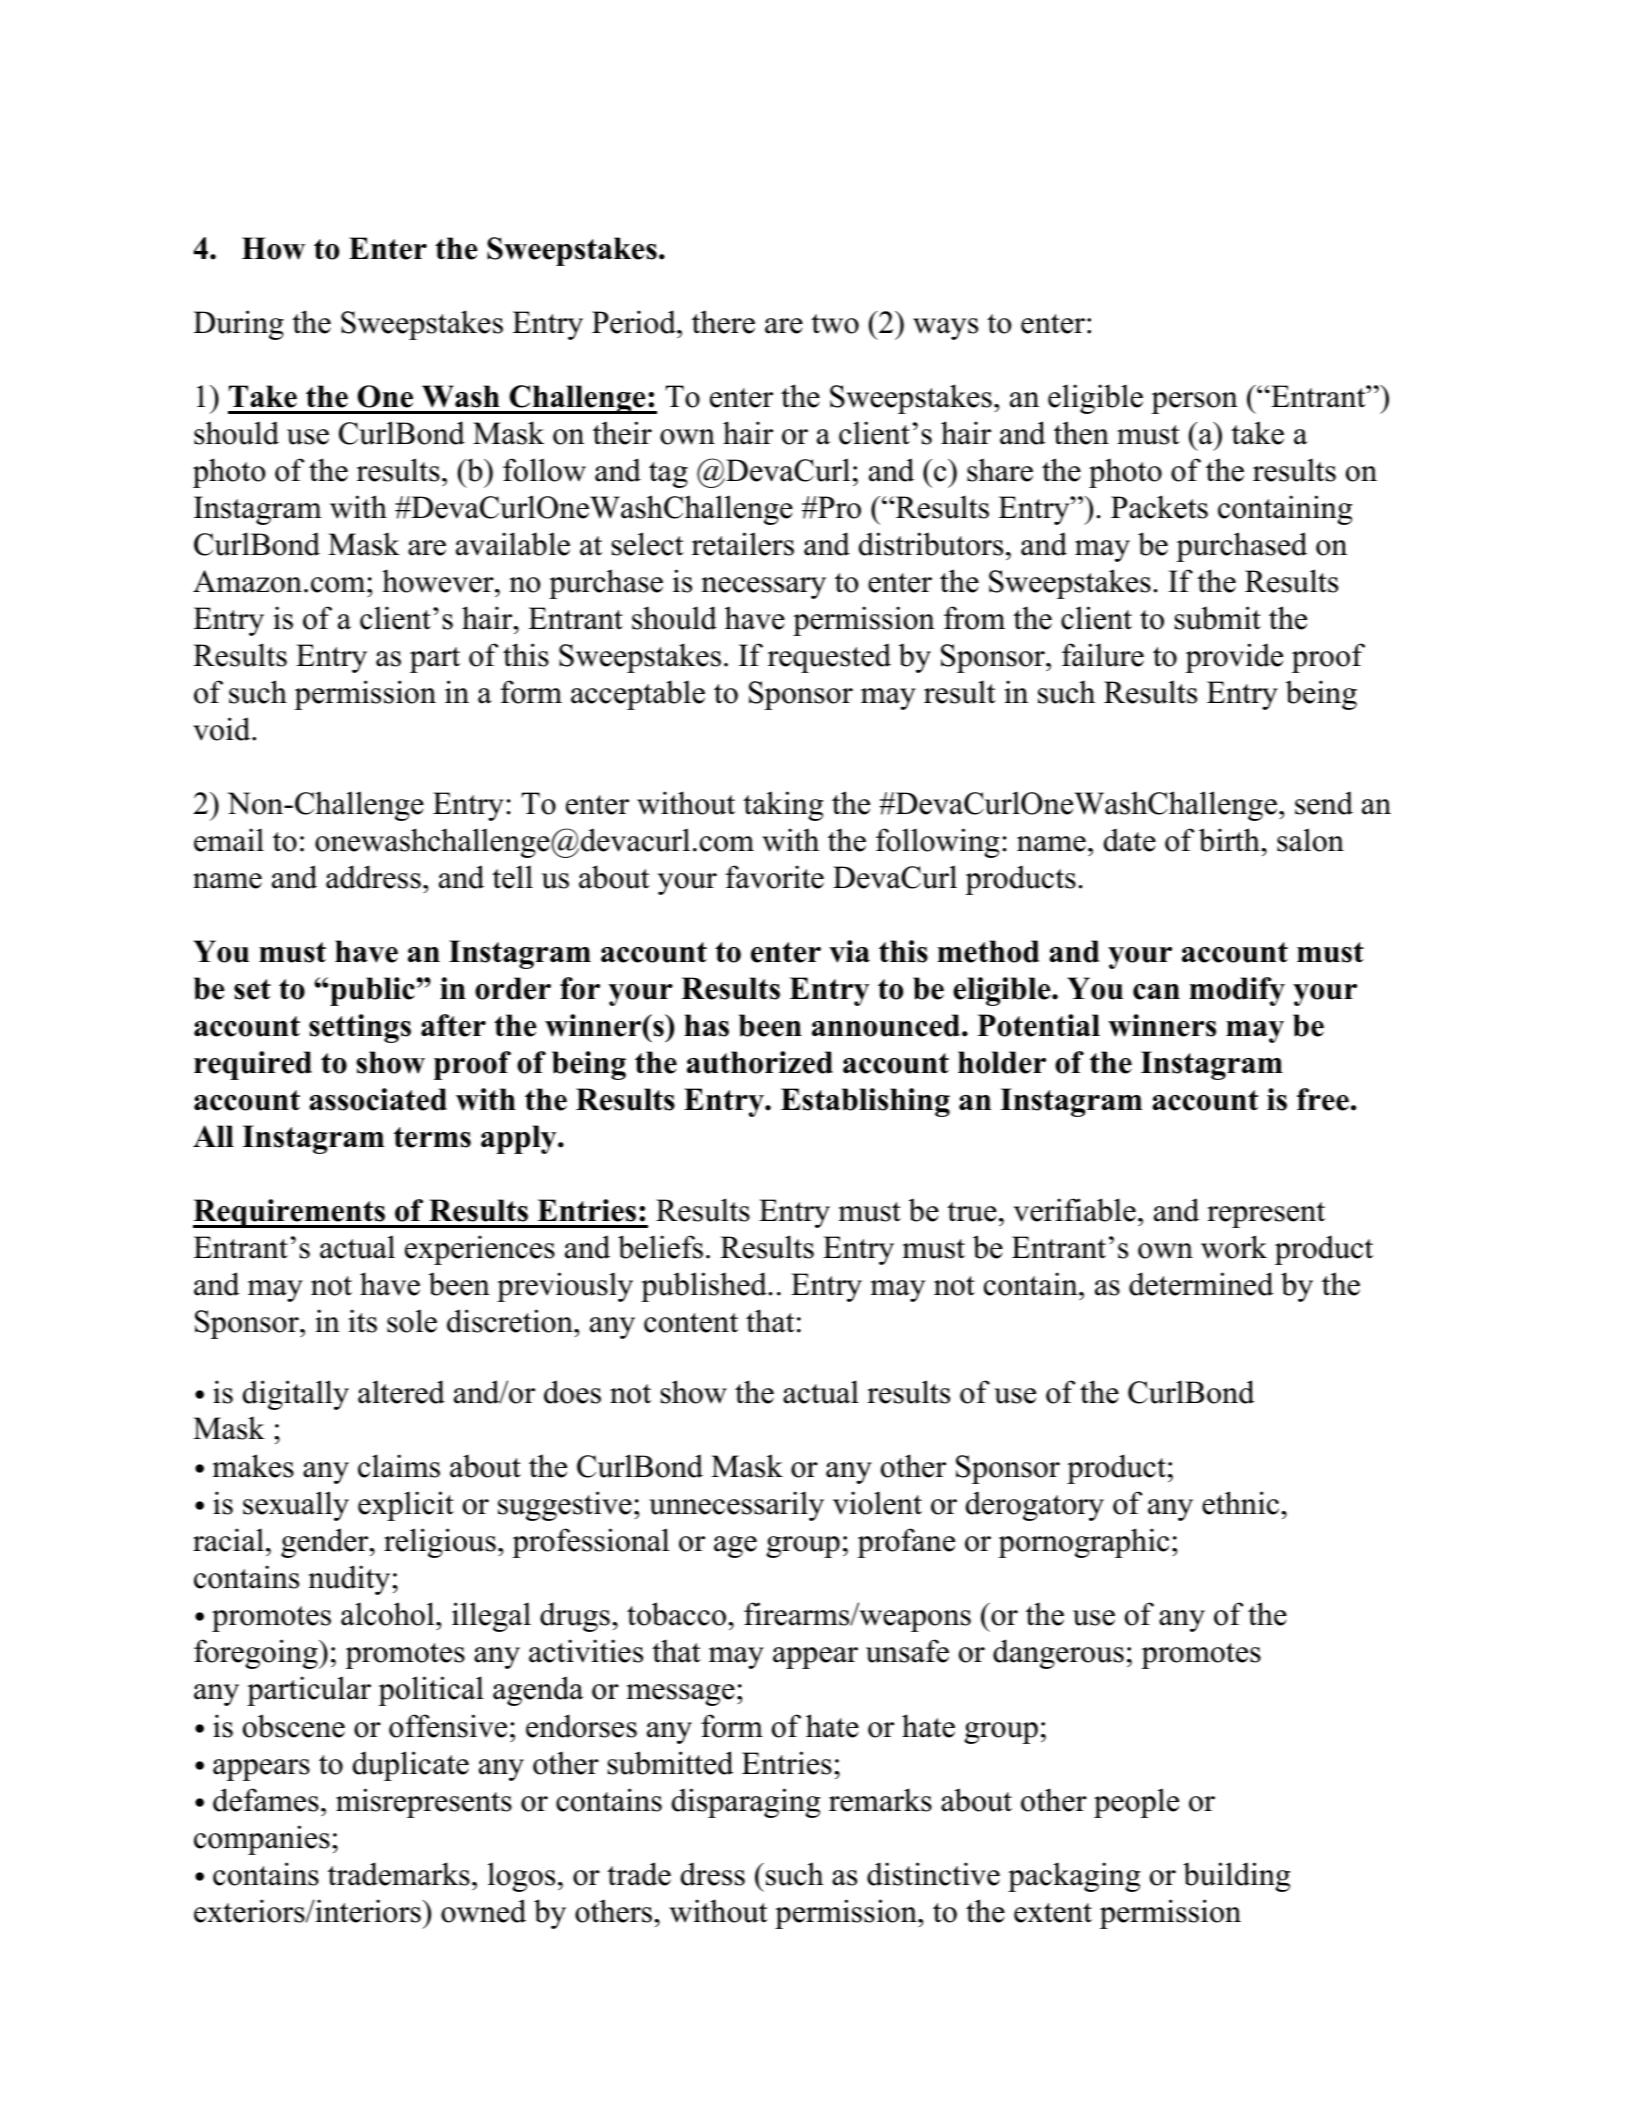 This screenshot has height=2124, width=1641. What do you see at coordinates (1194, 403) in the screenshot?
I see `person` at bounding box center [1194, 403].
